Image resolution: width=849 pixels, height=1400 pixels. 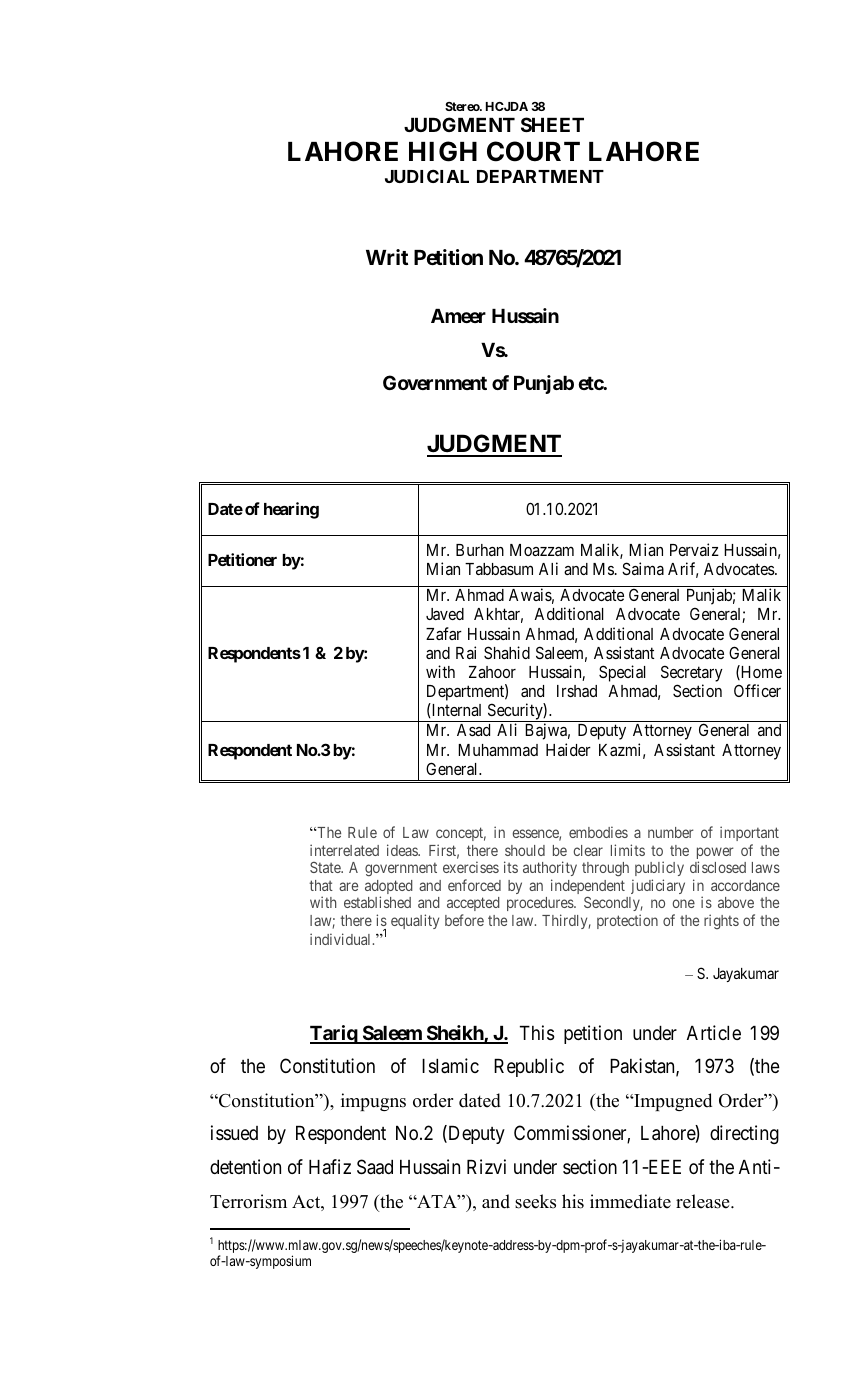 I want to click on JUDICIAL, so click(x=427, y=176).
